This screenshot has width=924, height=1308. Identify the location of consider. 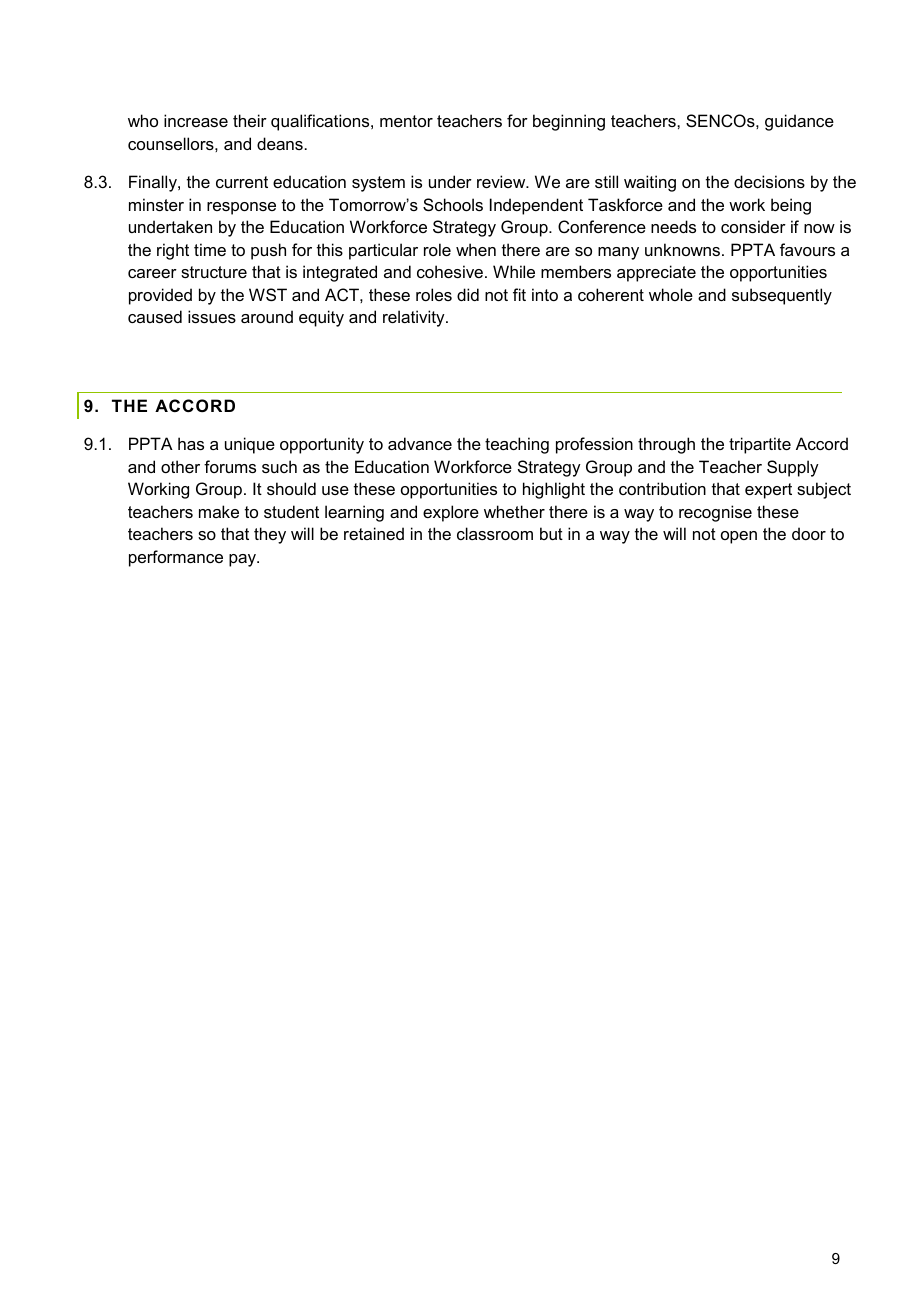
(753, 226).
